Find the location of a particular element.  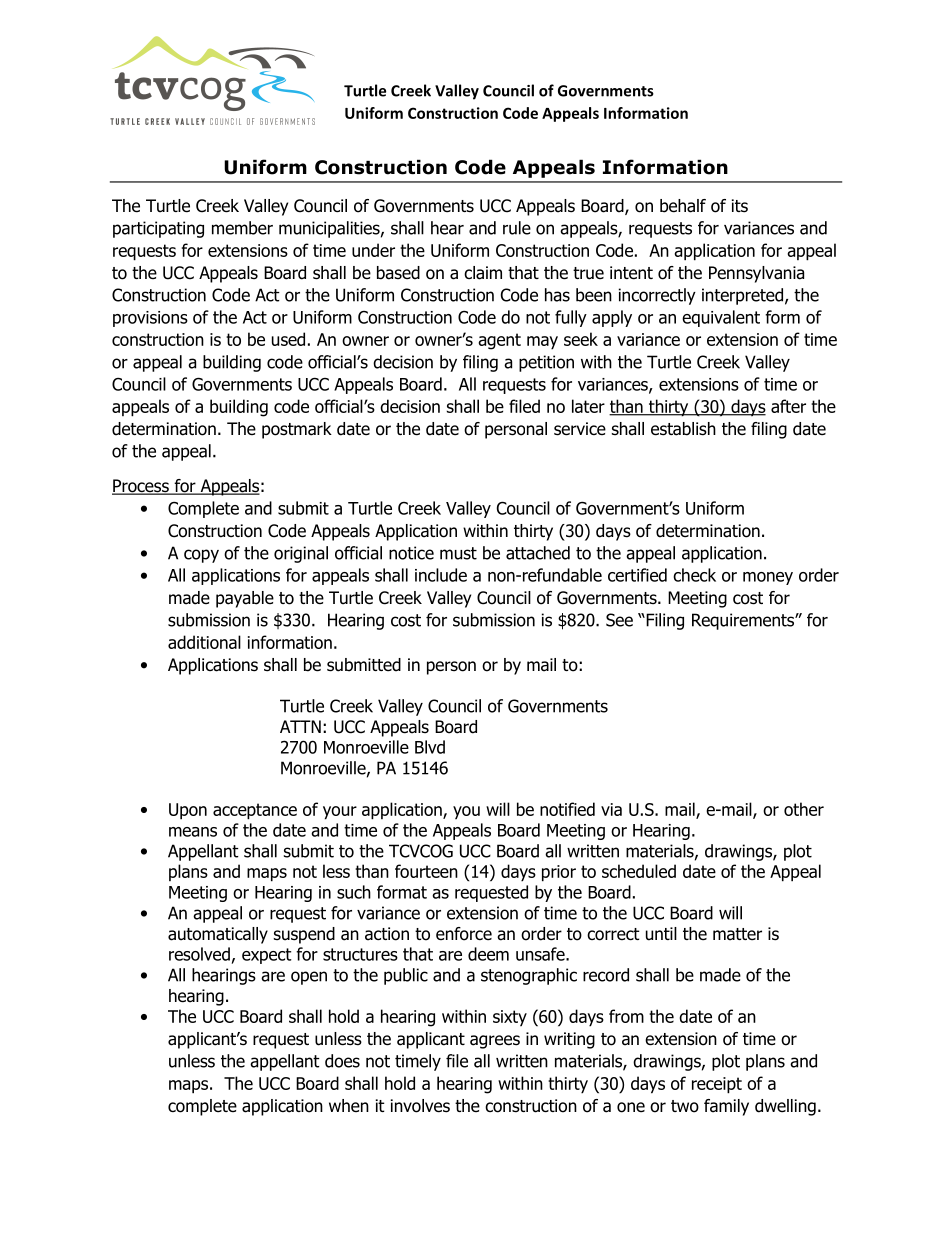

its is located at coordinates (740, 206).
